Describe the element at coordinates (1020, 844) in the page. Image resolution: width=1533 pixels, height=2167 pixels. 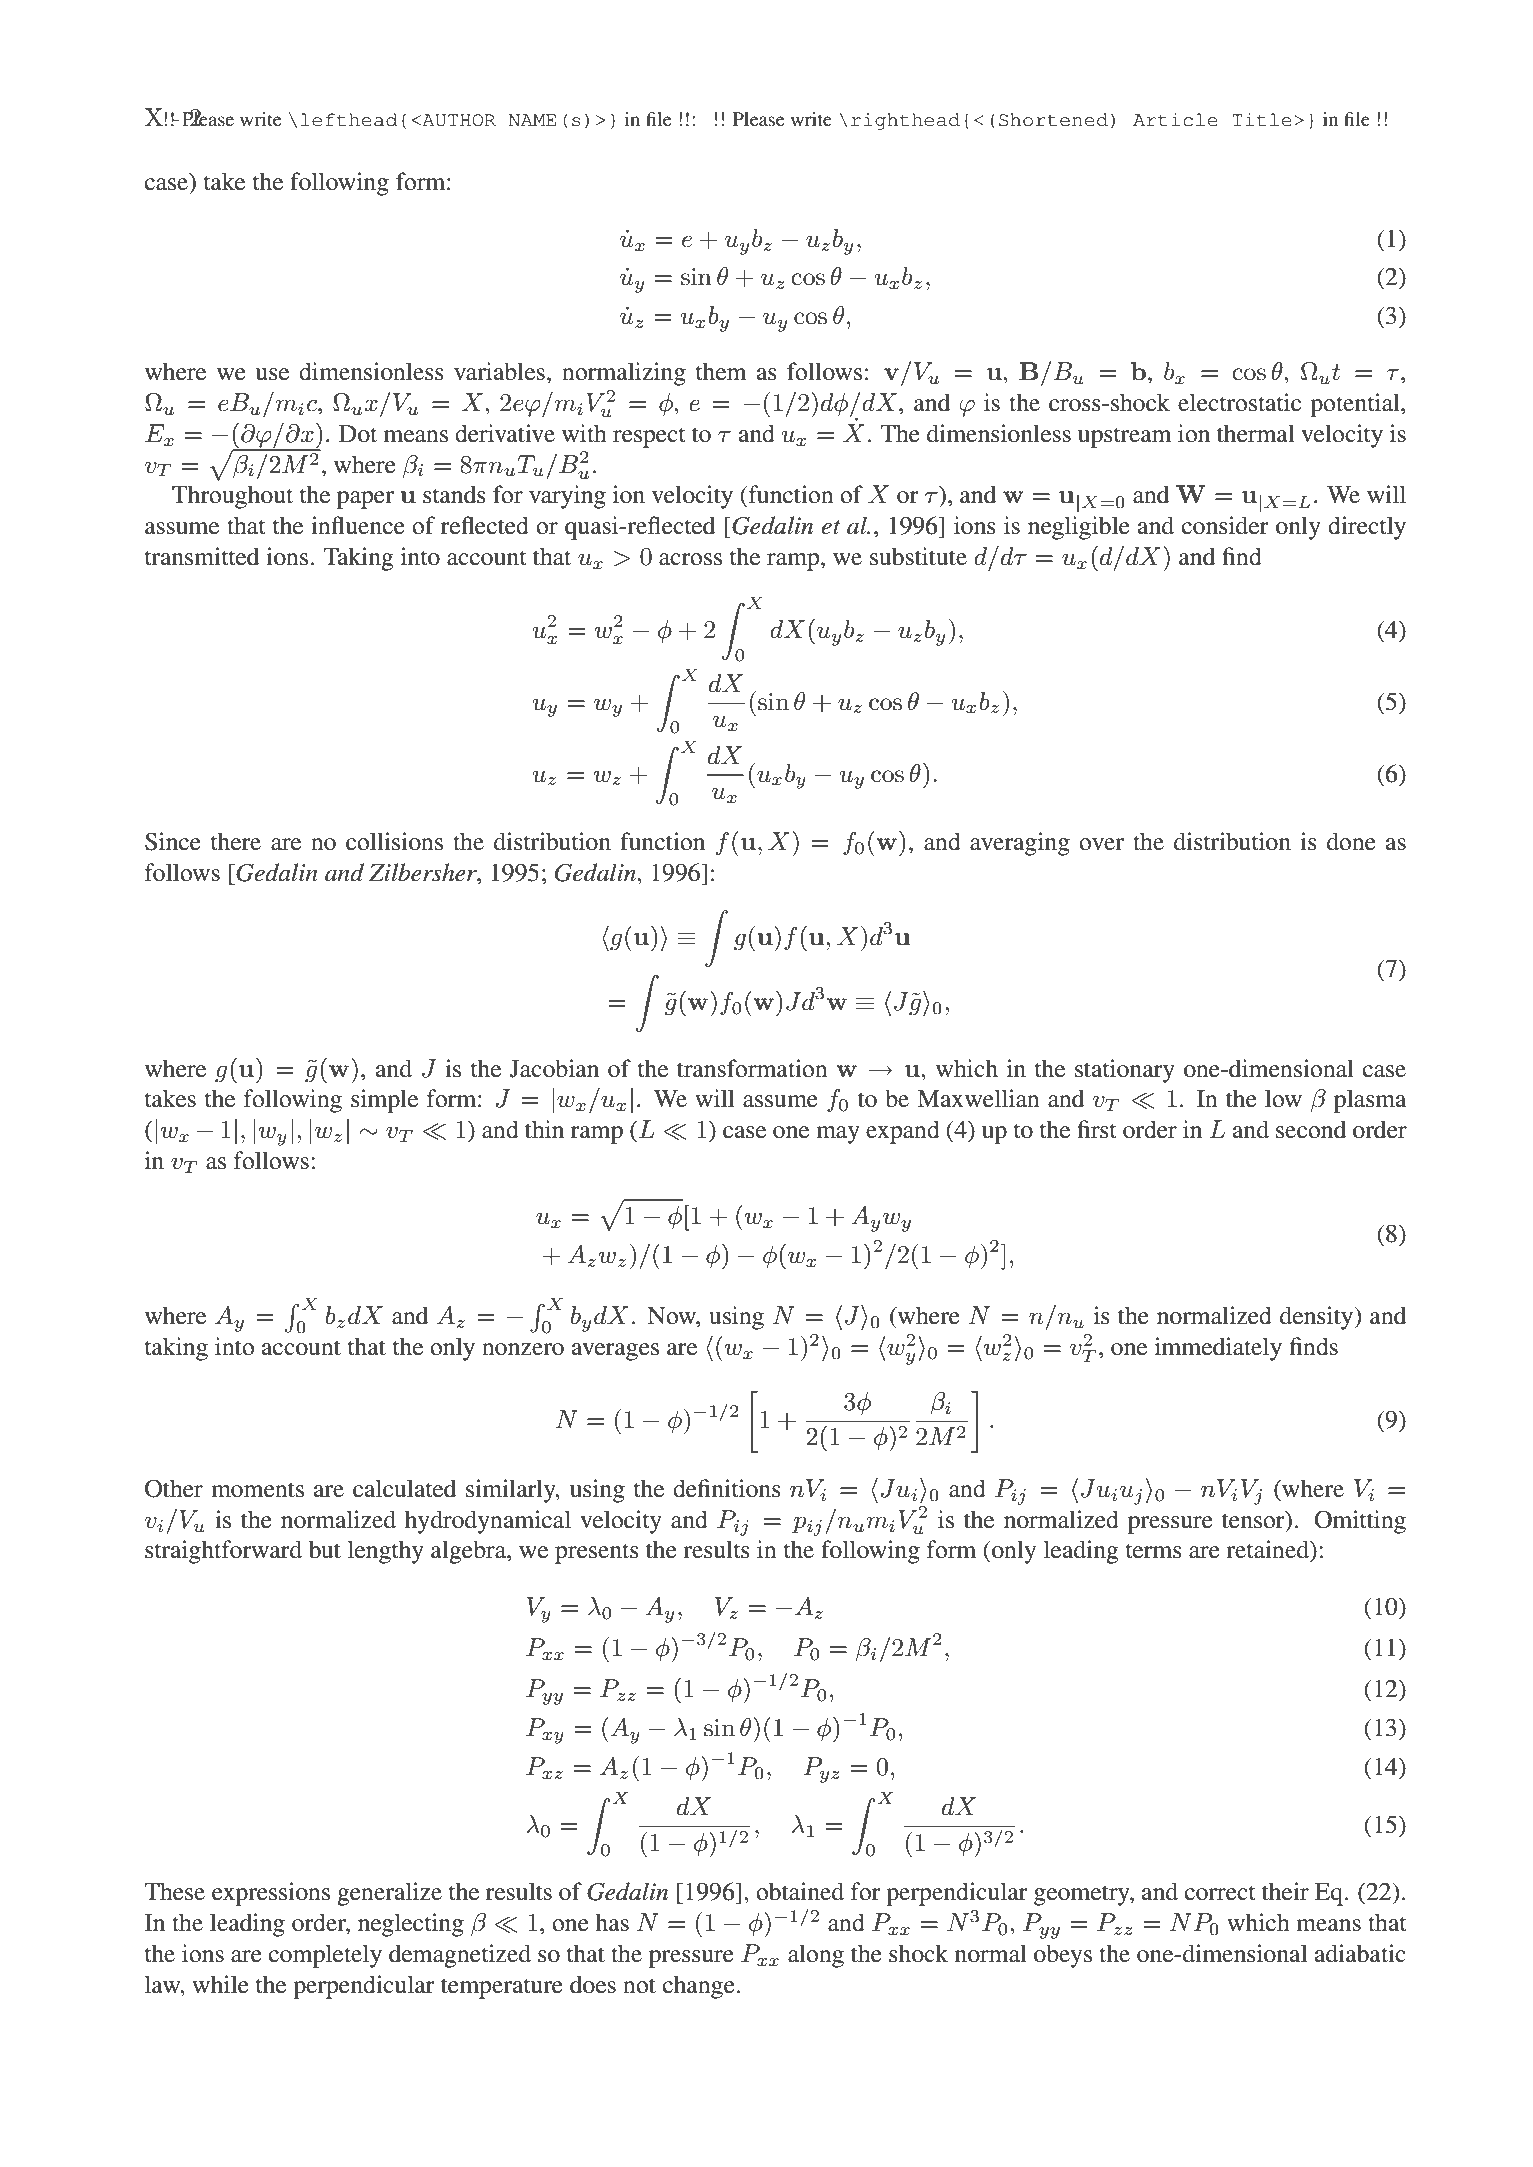
I see `averaging` at that location.
